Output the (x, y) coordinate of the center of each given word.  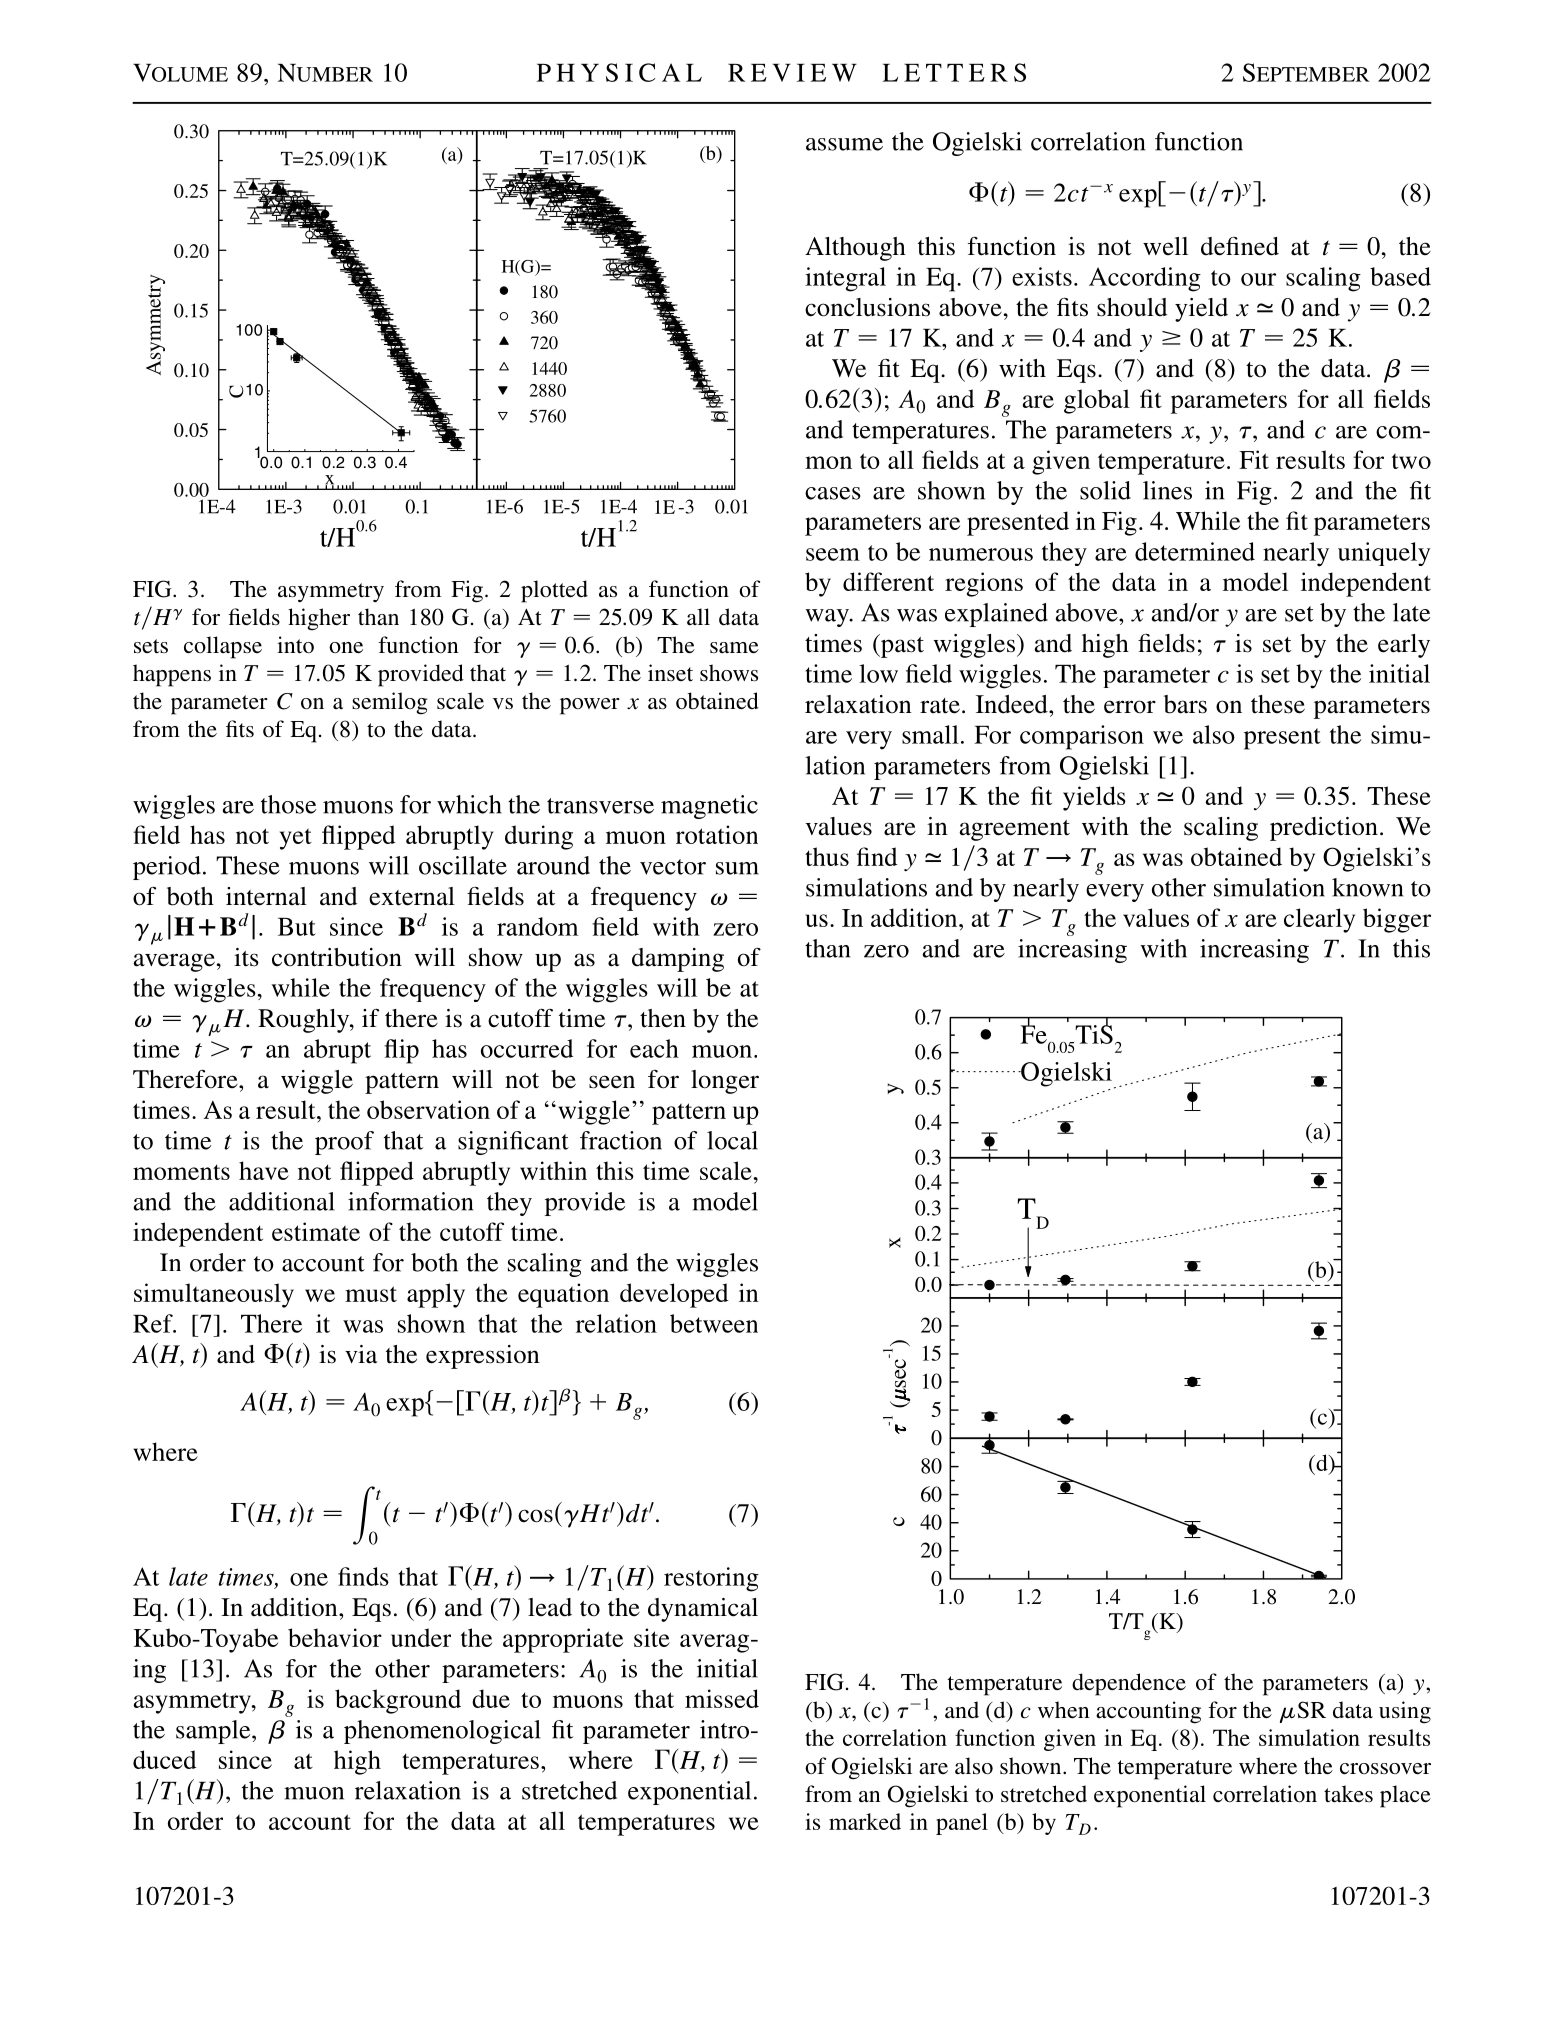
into (295, 645)
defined (1240, 246)
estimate (316, 1231)
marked (865, 1821)
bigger (1397, 920)
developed (674, 1295)
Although (855, 249)
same (734, 648)
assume (844, 144)
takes (1348, 1793)
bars (1185, 704)
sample (214, 1732)
